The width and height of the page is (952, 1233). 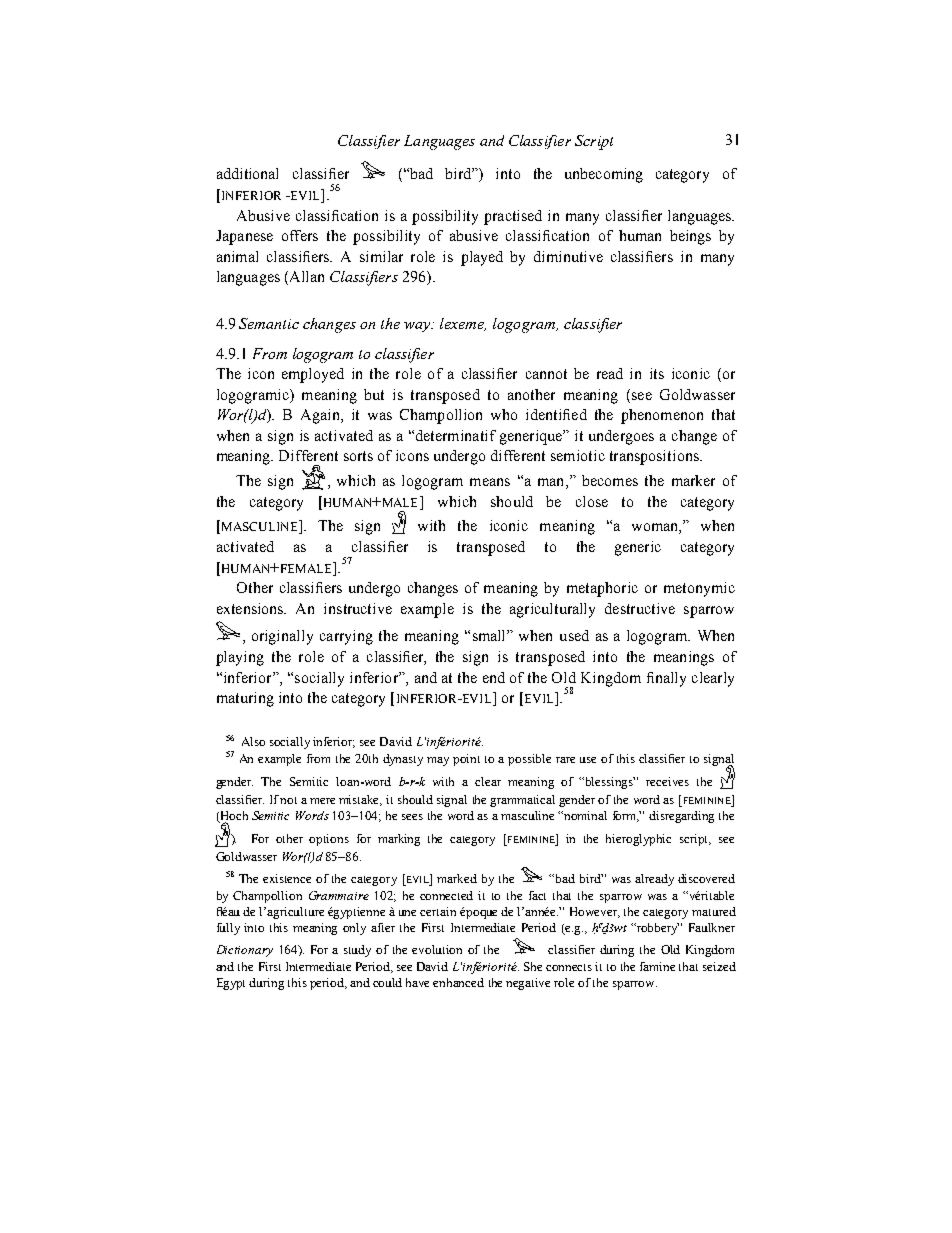 What do you see at coordinates (245, 951) in the page?
I see `Dictionary` at bounding box center [245, 951].
